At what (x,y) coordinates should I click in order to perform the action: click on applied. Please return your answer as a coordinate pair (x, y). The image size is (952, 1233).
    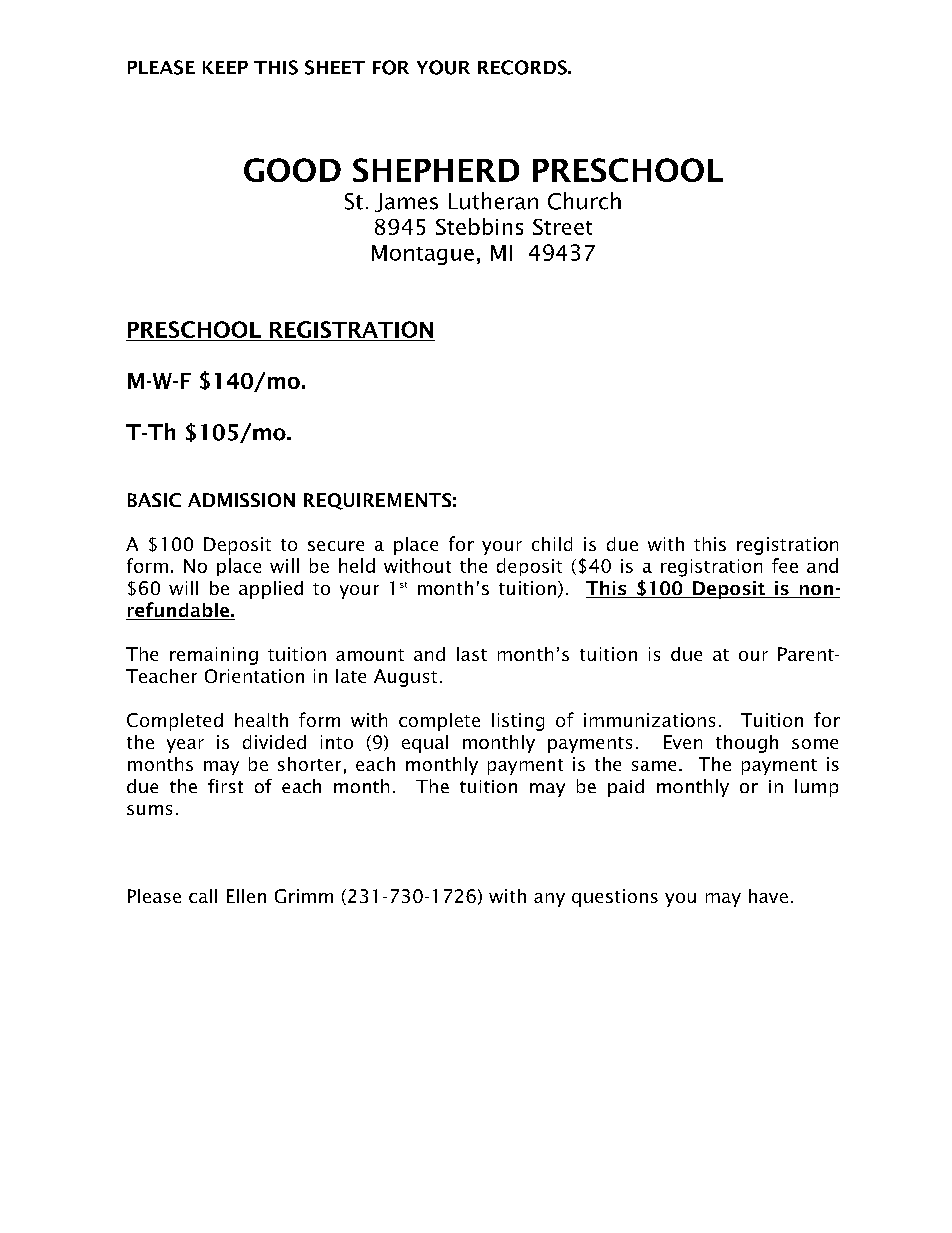
    Looking at the image, I should click on (271, 590).
